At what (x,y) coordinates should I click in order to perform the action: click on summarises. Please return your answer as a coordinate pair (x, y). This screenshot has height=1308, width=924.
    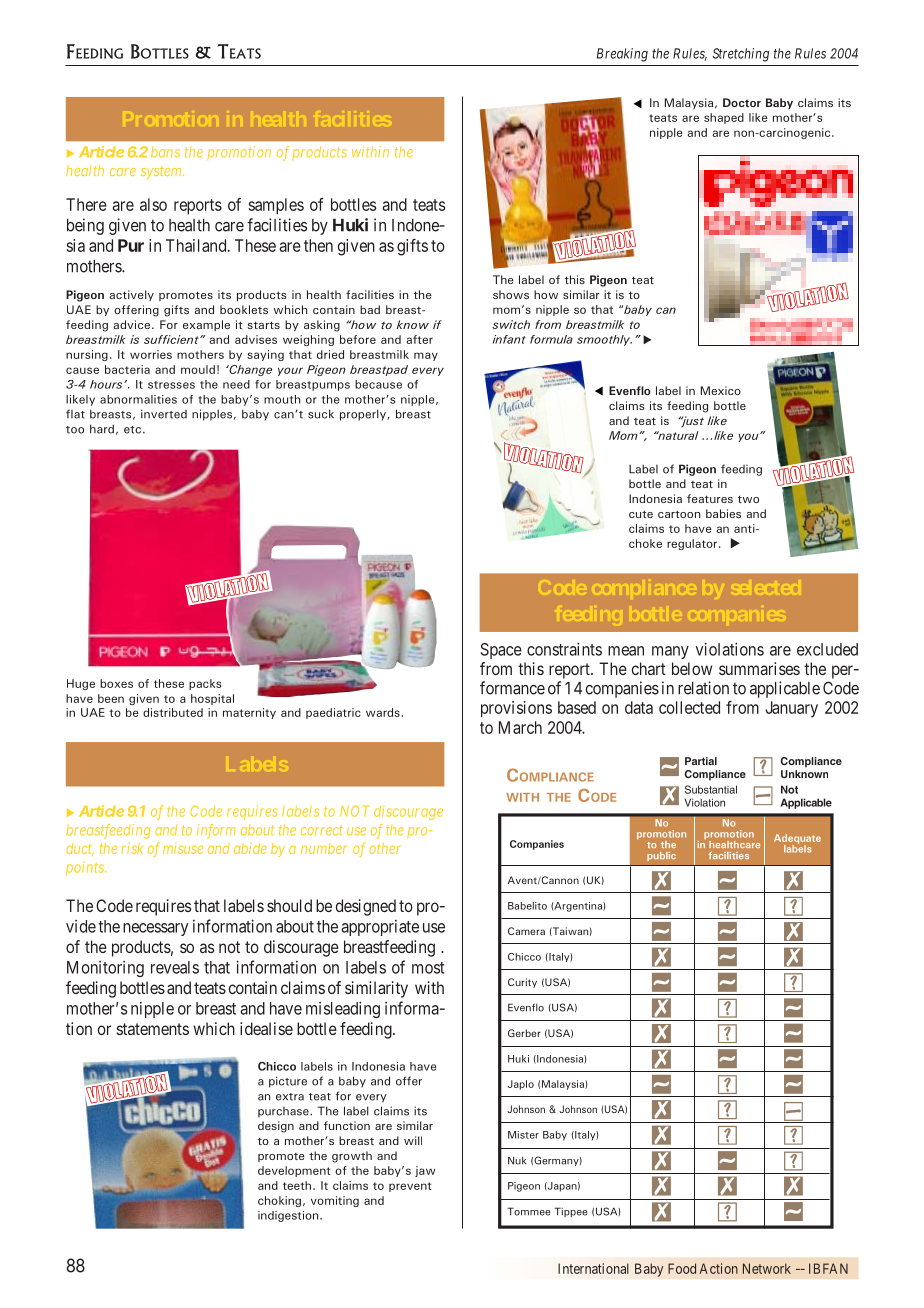
    Looking at the image, I should click on (759, 668).
